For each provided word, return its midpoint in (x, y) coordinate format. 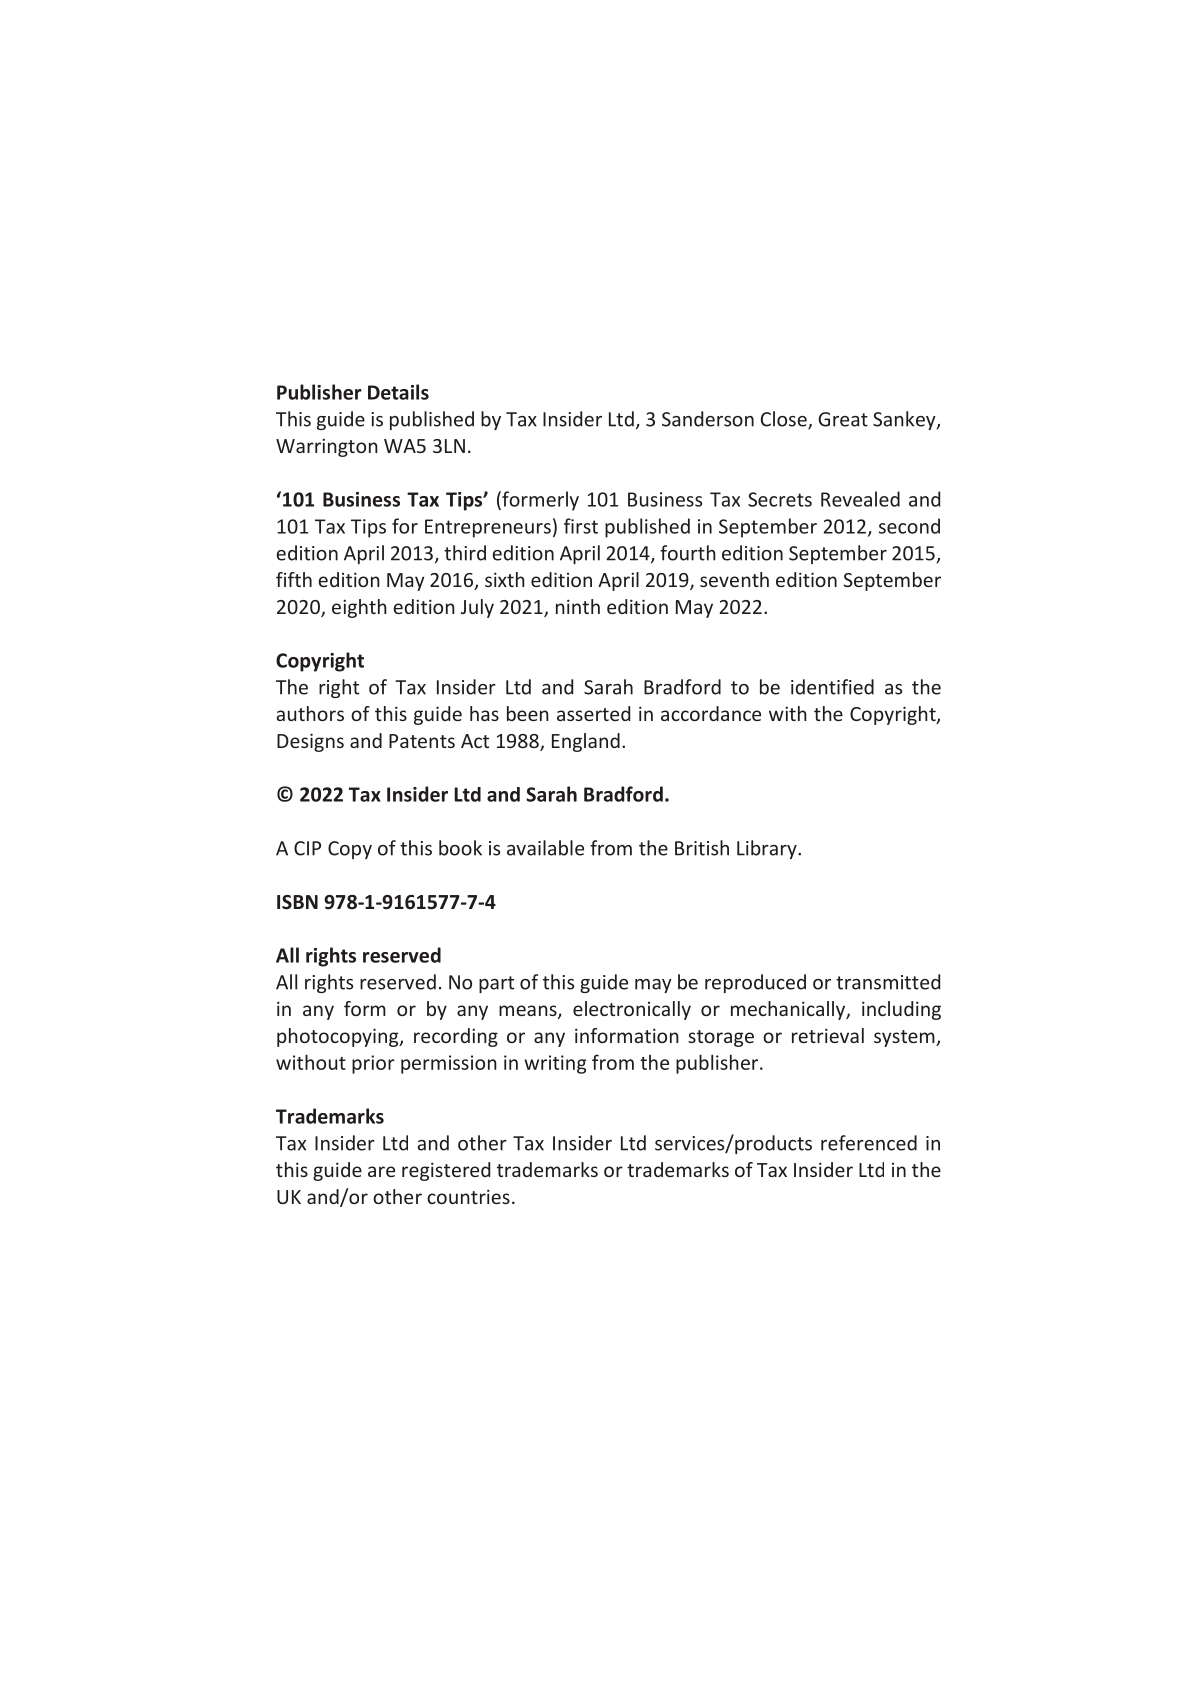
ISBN (297, 902)
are (381, 1171)
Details (398, 392)
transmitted (888, 982)
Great (843, 419)
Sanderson (708, 419)
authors (310, 713)
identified (832, 687)
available (545, 848)
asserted (593, 713)
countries (468, 1196)
